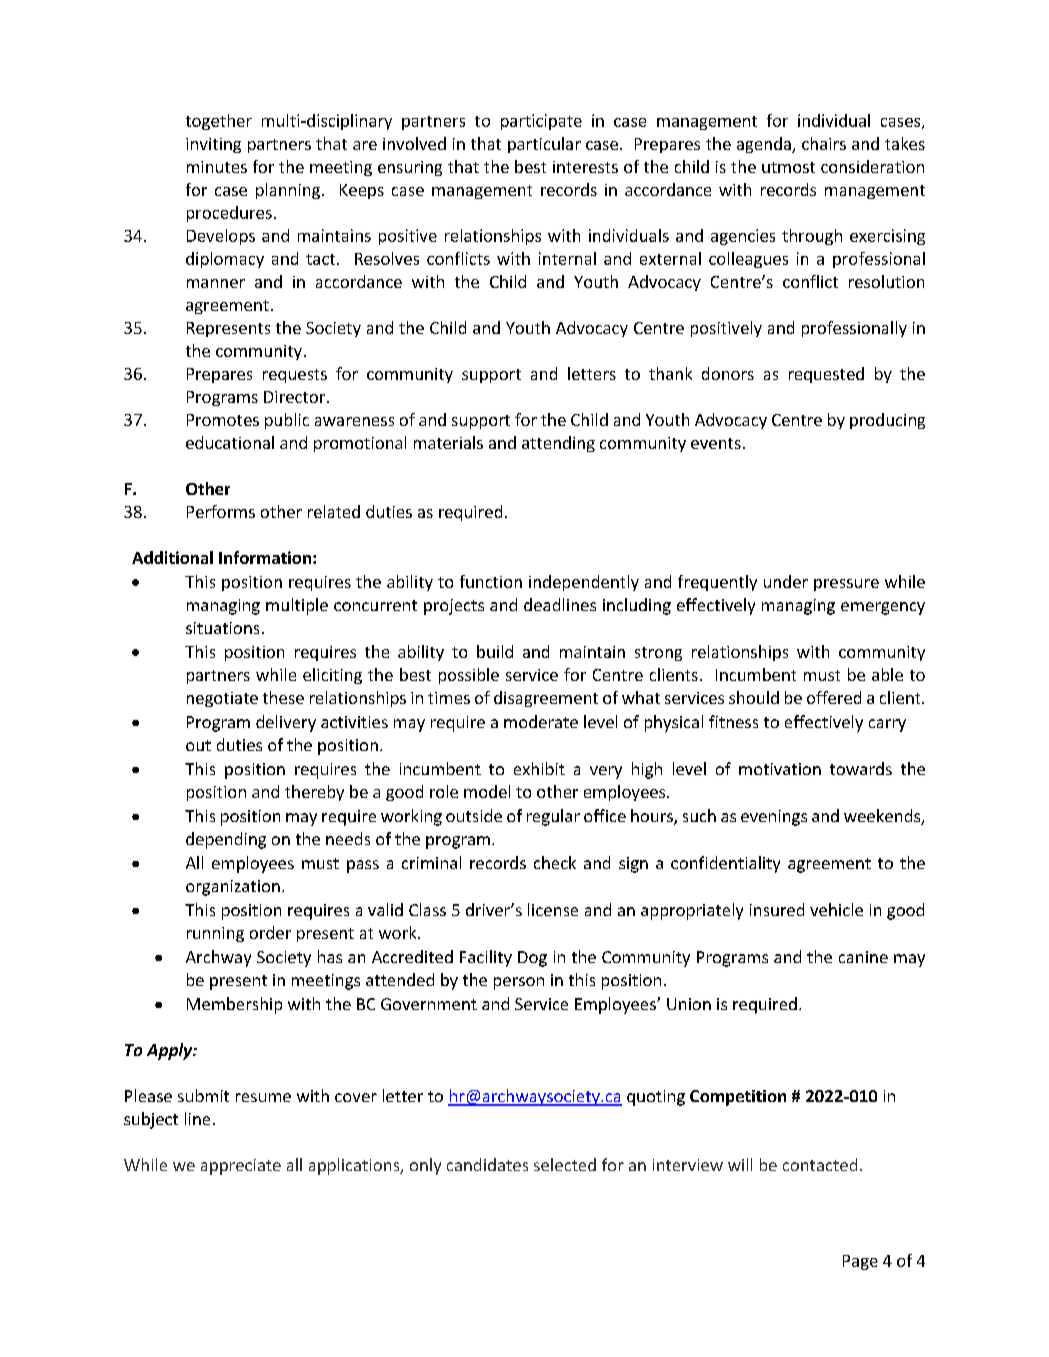 Image resolution: width=1049 pixels, height=1357 pixels. What do you see at coordinates (824, 143) in the image?
I see `chairs` at bounding box center [824, 143].
